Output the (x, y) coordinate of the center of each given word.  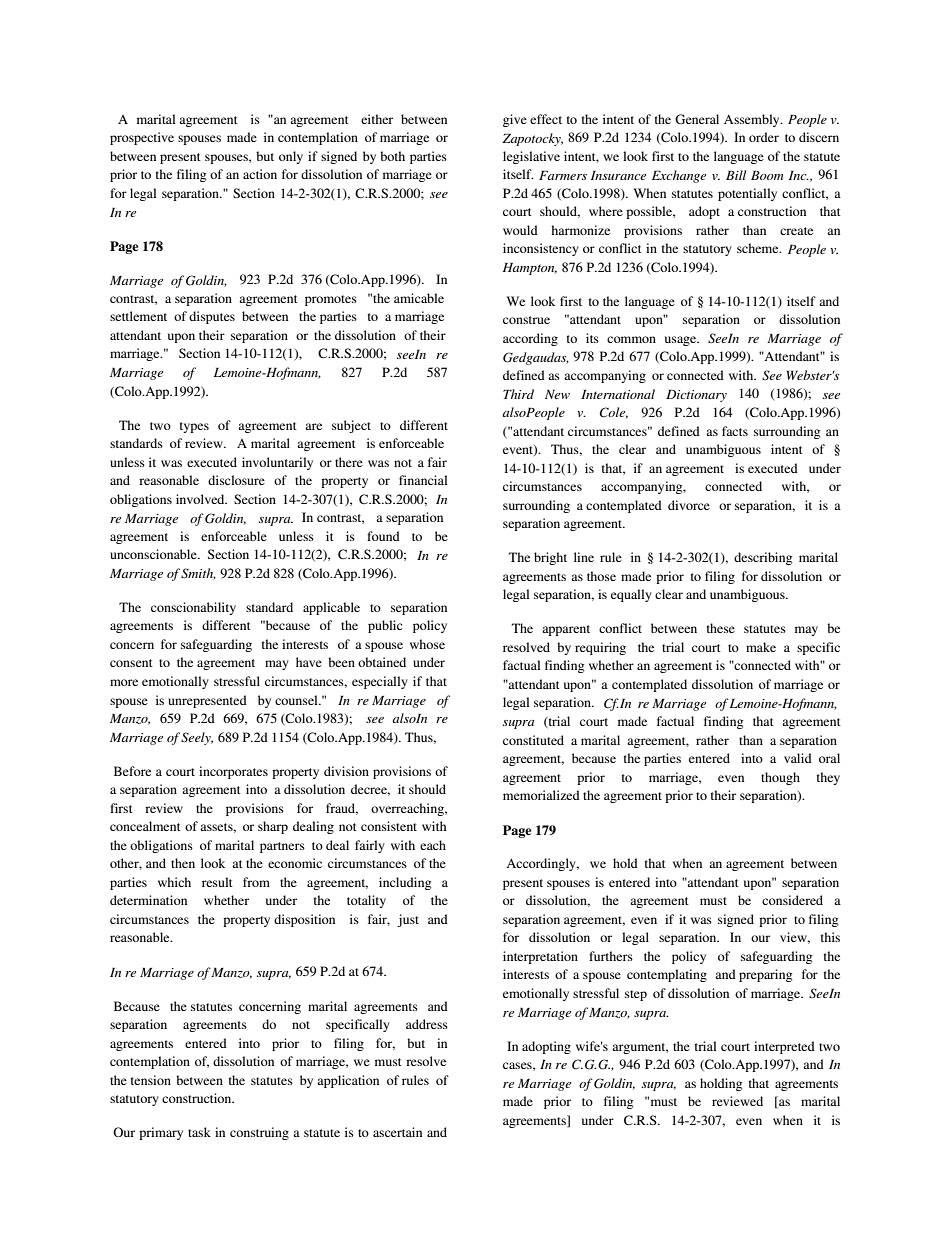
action (260, 174)
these (721, 628)
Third (518, 394)
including (405, 883)
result (217, 882)
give (515, 120)
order (764, 137)
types (194, 427)
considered (792, 900)
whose (427, 644)
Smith (198, 574)
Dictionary (696, 396)
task (199, 1132)
